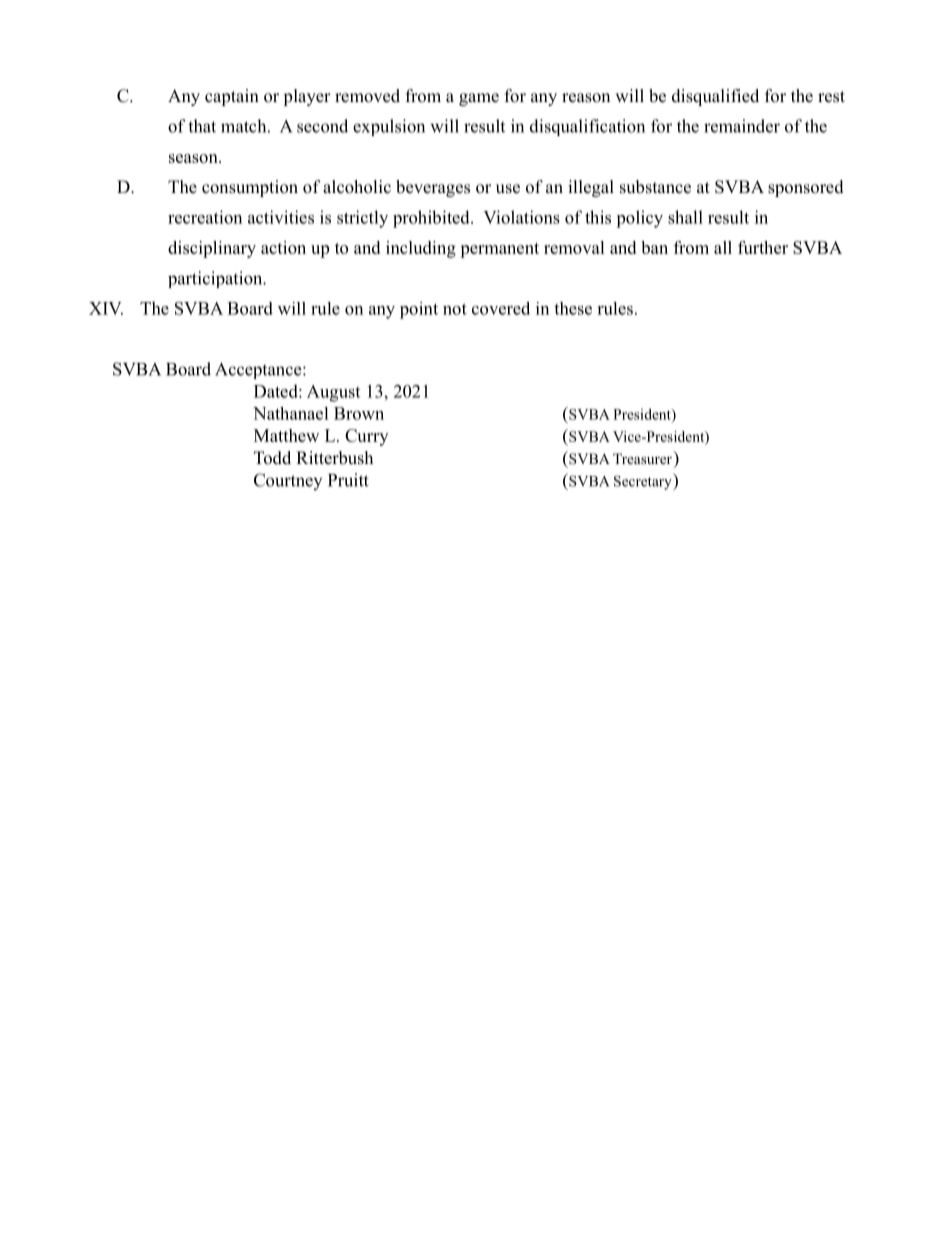 This screenshot has height=1233, width=952. Describe the element at coordinates (366, 437) in the screenshot. I see `Curry` at that location.
